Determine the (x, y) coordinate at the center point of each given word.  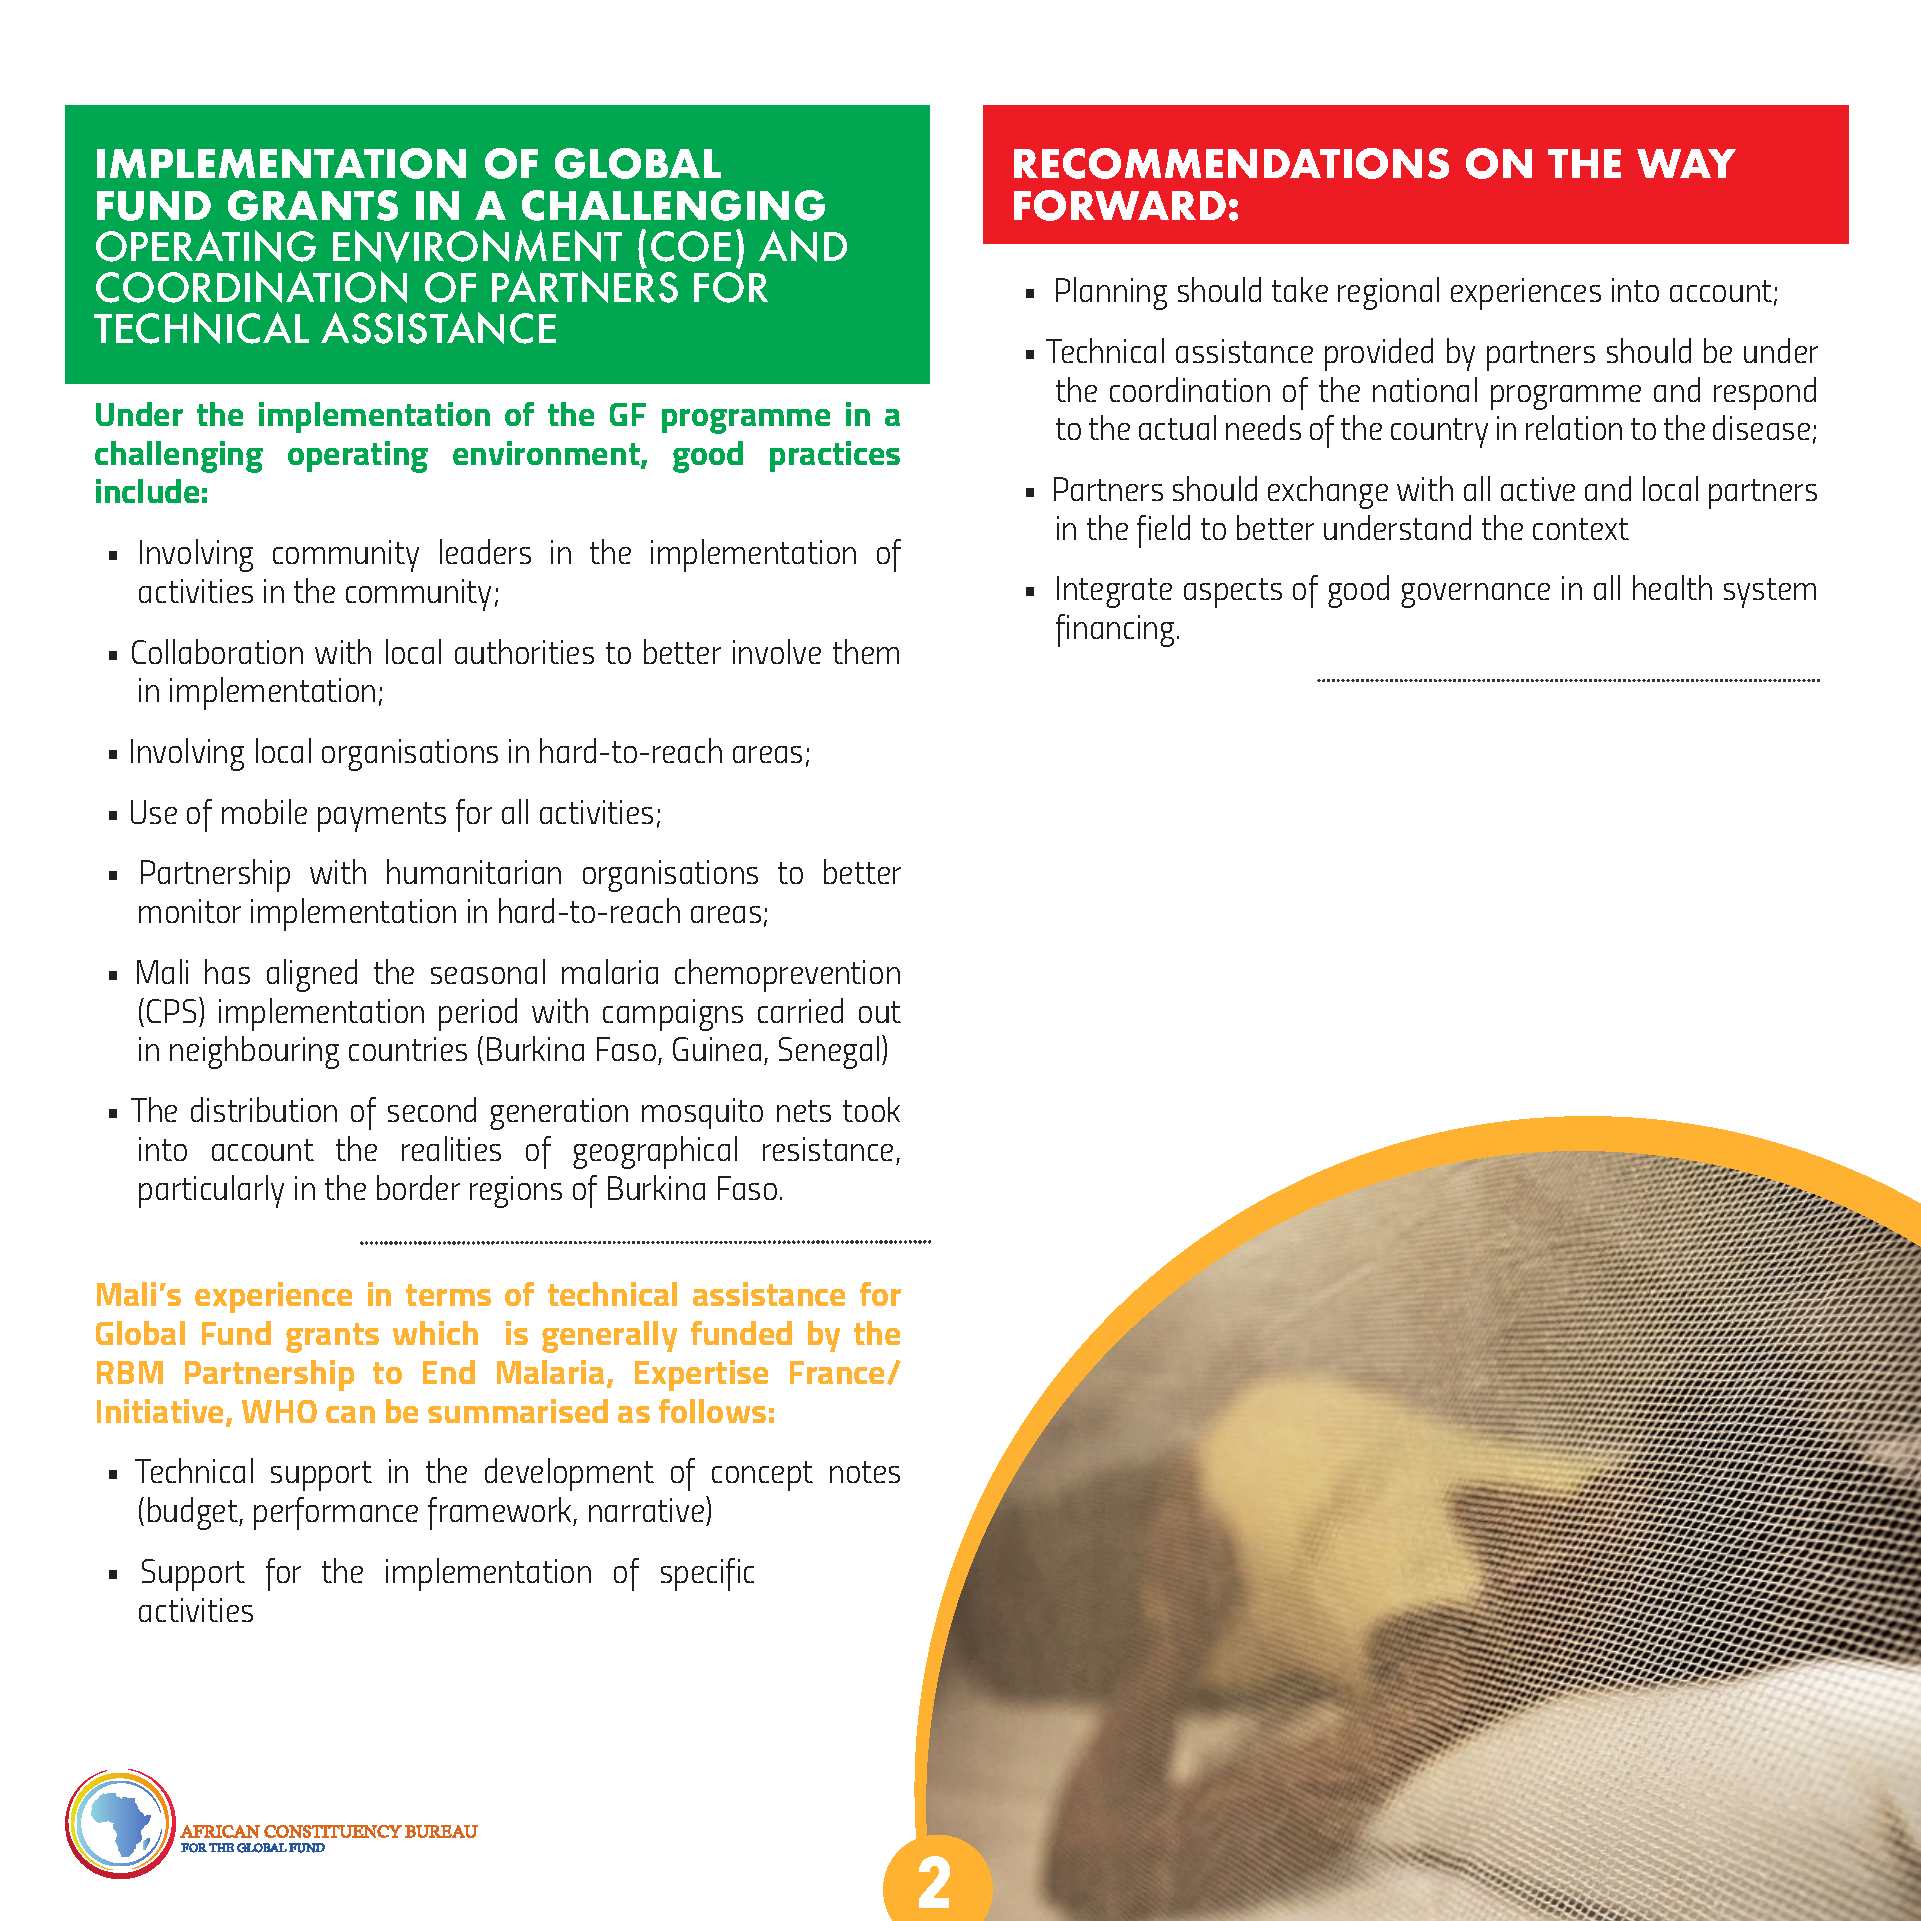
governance (1475, 595)
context (1581, 529)
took (871, 1109)
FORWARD (1120, 205)
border (418, 1187)
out (880, 1012)
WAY (1686, 163)
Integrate (1114, 592)
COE (691, 246)
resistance (828, 1149)
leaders (485, 551)
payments (382, 817)
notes (865, 1472)
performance (336, 1513)
